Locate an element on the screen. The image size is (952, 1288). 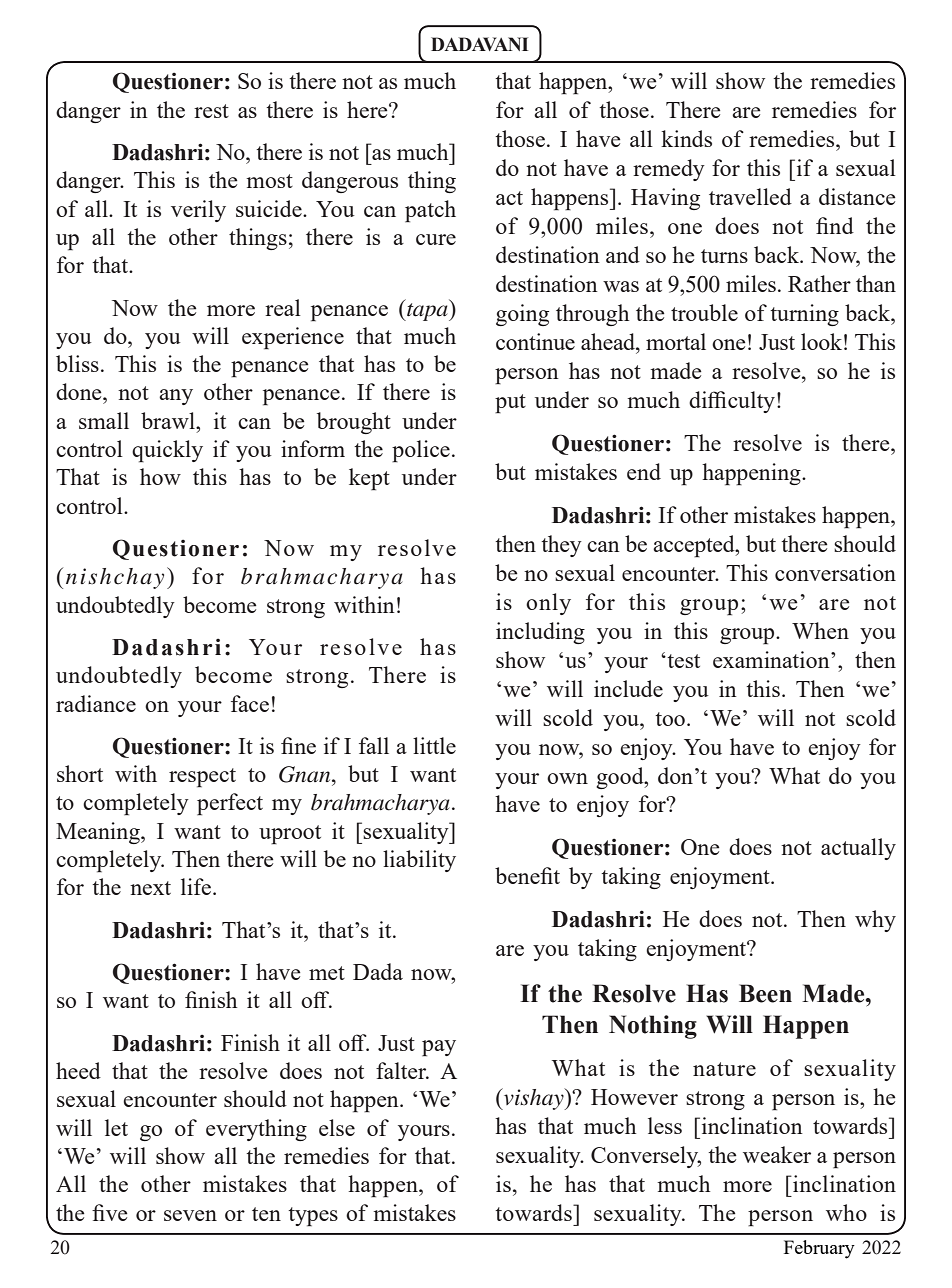
types is located at coordinates (313, 1217).
